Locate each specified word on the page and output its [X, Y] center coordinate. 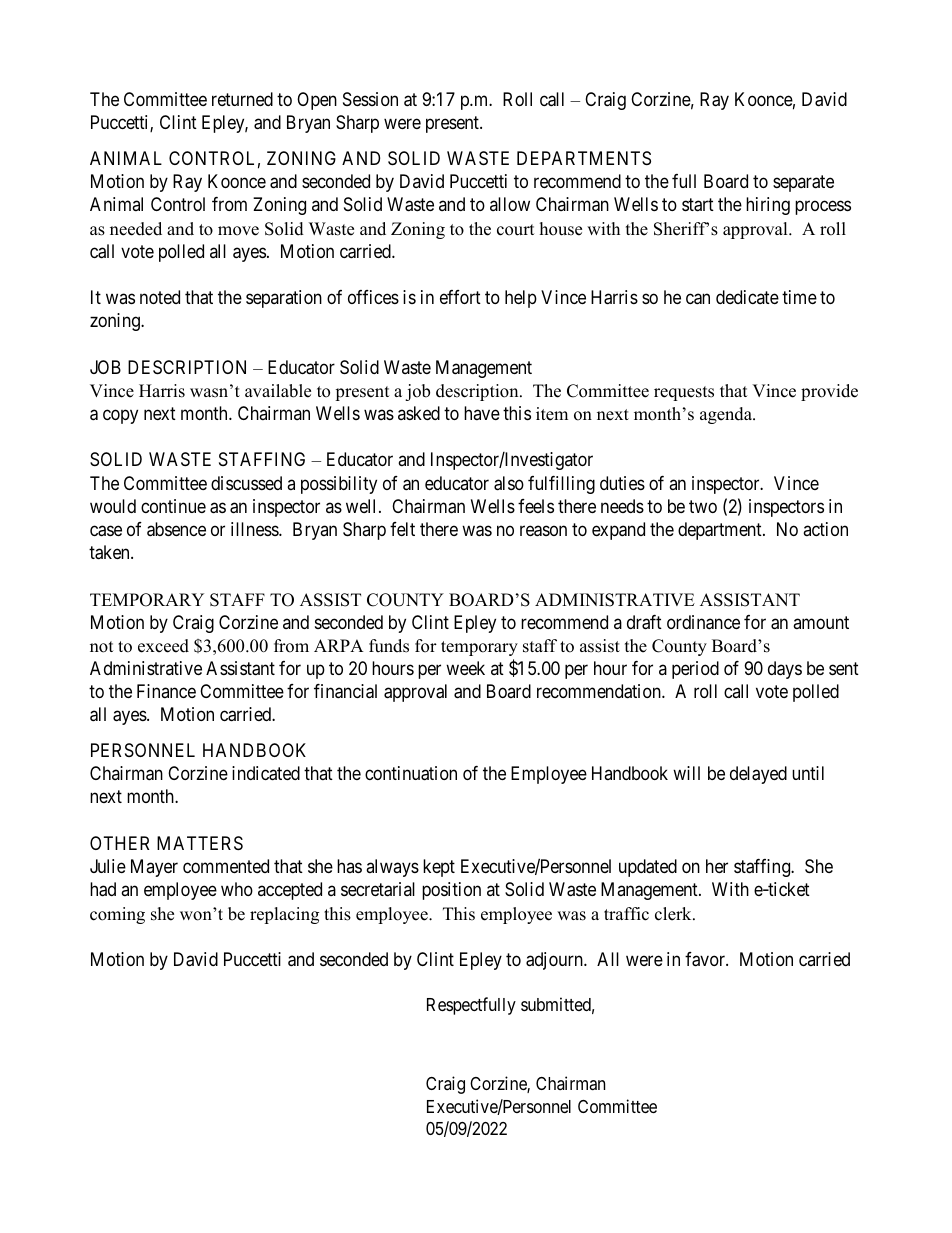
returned [242, 99]
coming [117, 915]
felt [402, 529]
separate [803, 183]
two [703, 506]
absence [176, 529]
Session [370, 99]
